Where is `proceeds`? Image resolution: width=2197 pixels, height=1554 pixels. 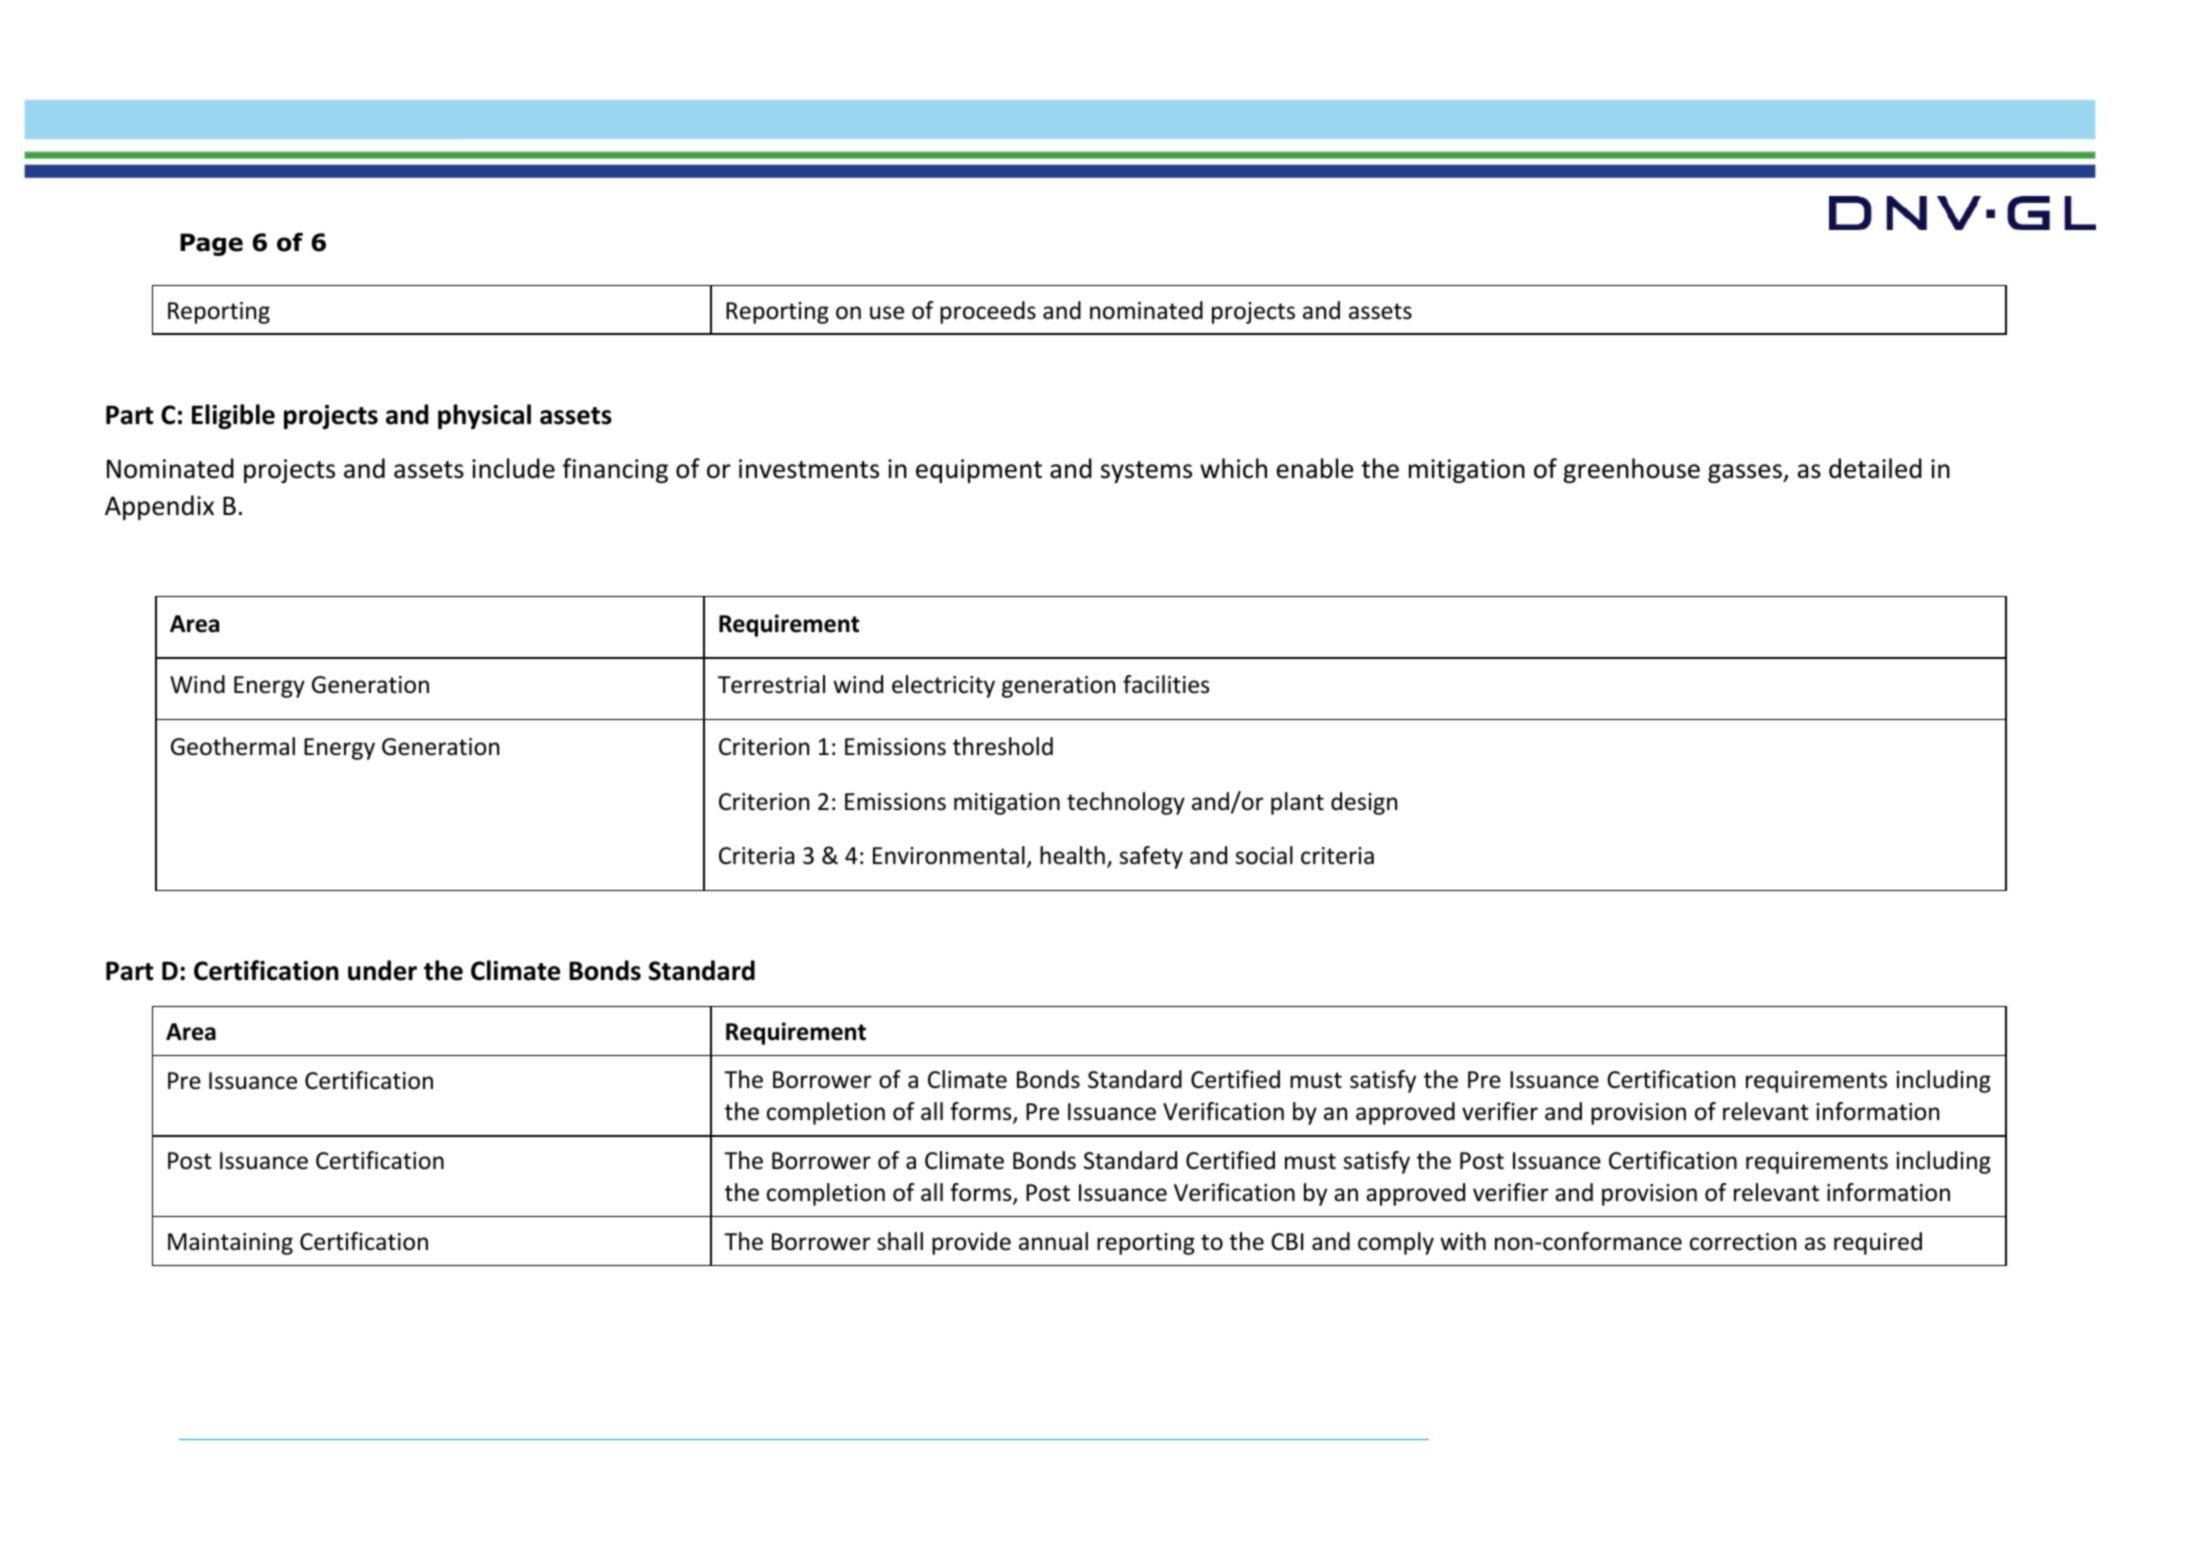 proceeds is located at coordinates (988, 312).
